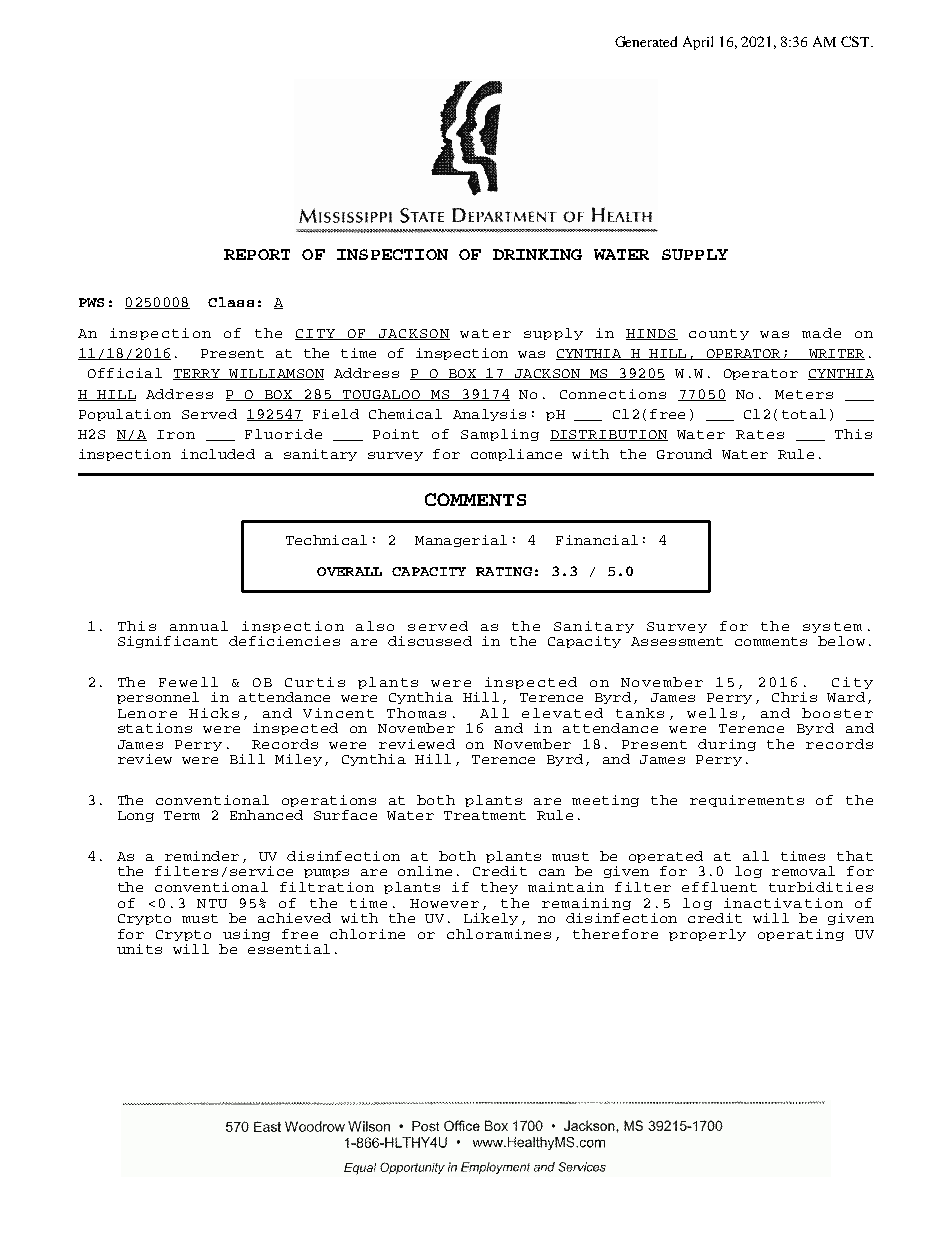  Describe the element at coordinates (646, 41) in the screenshot. I see `Generated` at that location.
